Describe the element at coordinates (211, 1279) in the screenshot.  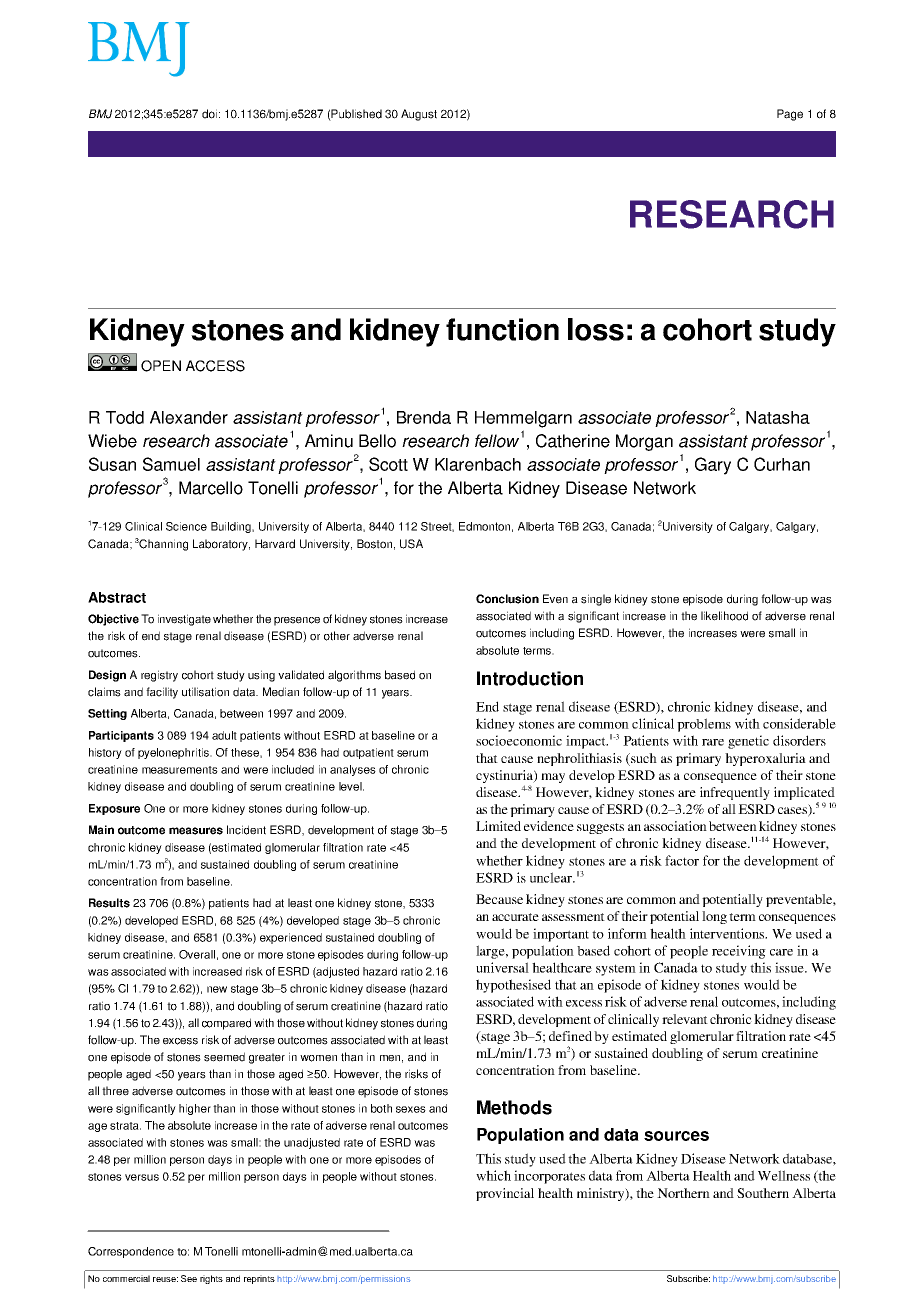
I see `rights` at that location.
